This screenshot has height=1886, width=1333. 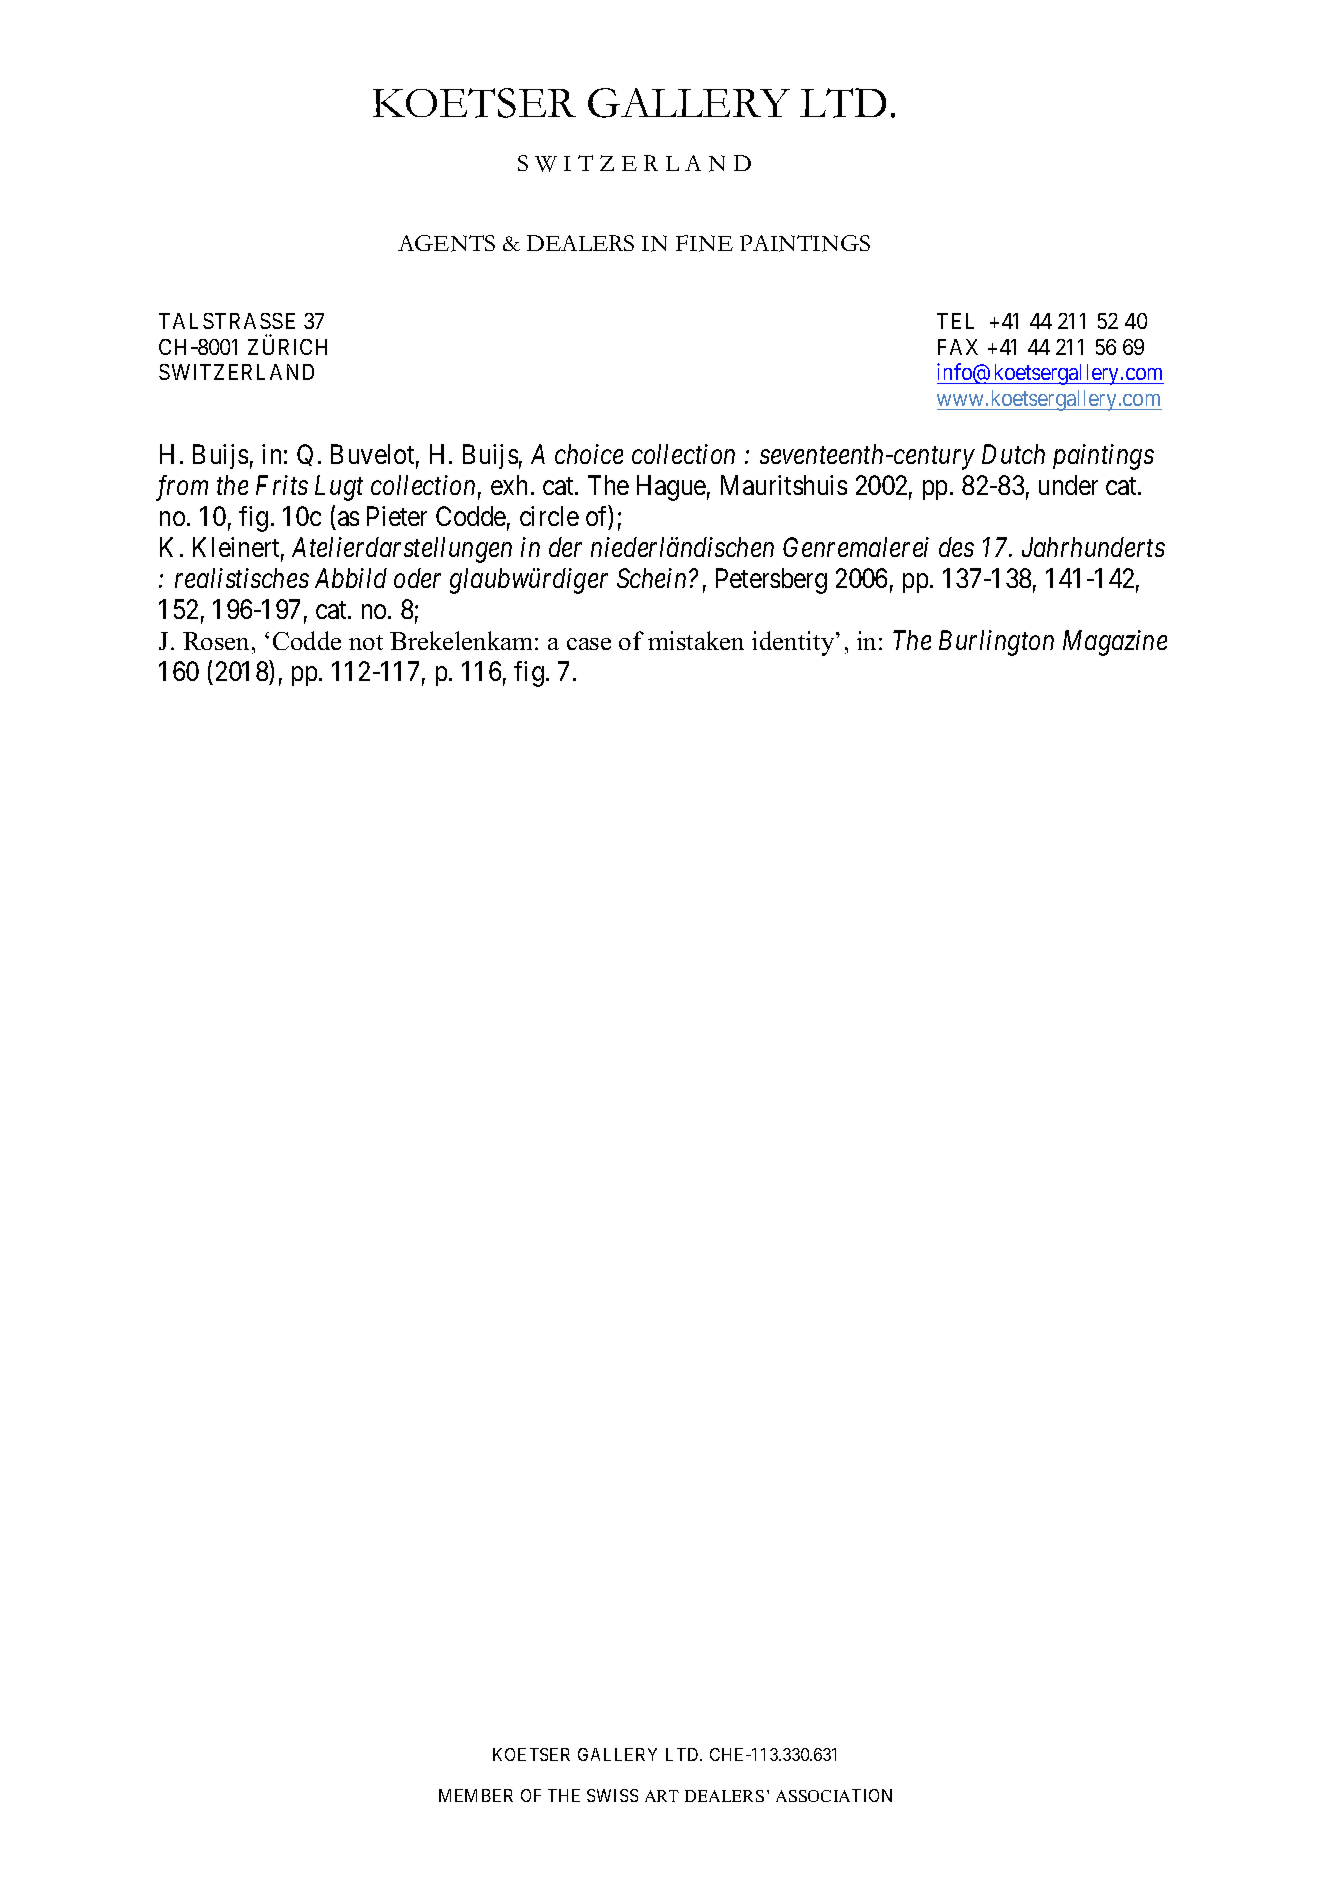 I want to click on SWITZERLAND, so click(x=236, y=372).
